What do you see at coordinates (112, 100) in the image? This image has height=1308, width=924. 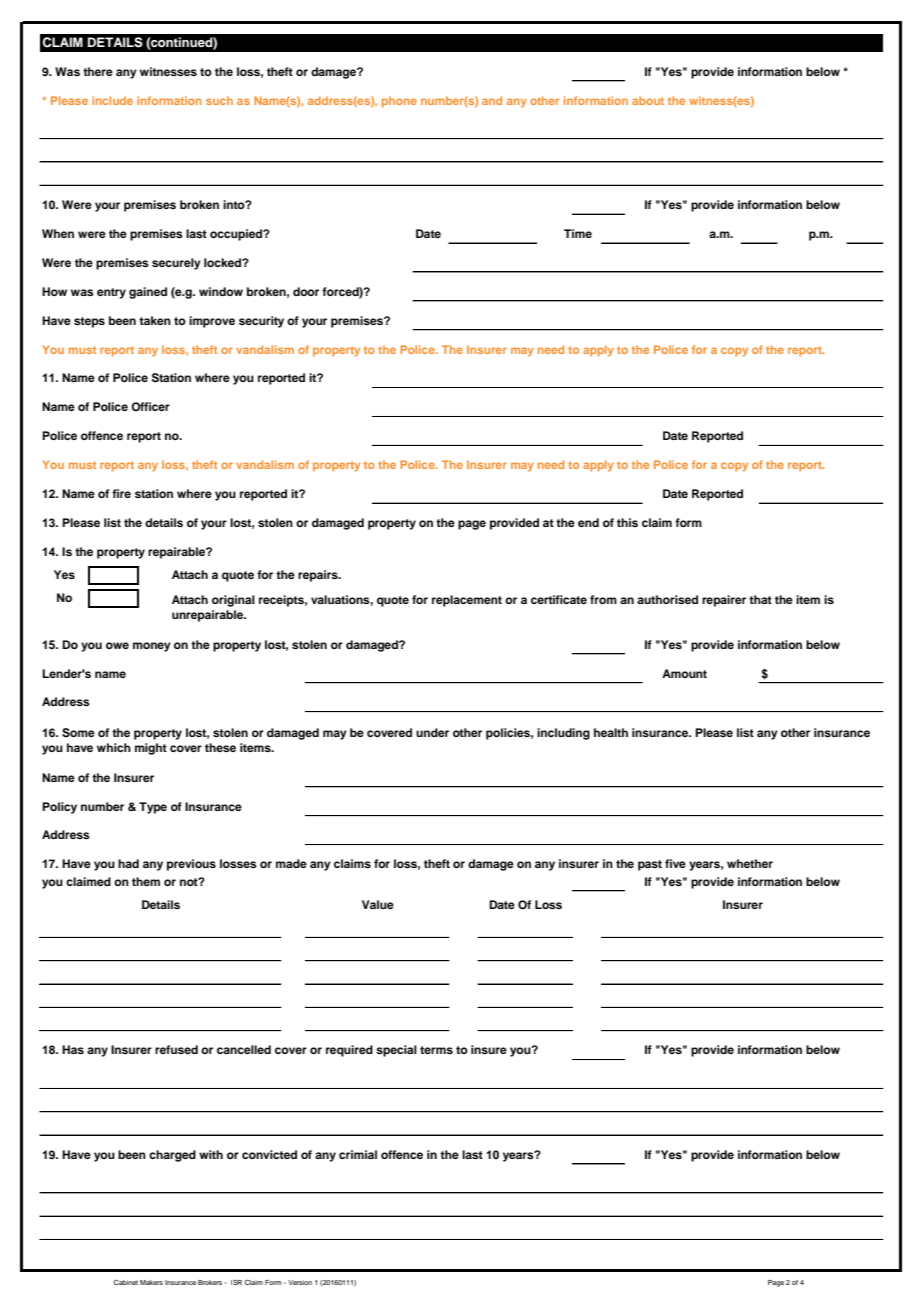 I see `include` at bounding box center [112, 100].
